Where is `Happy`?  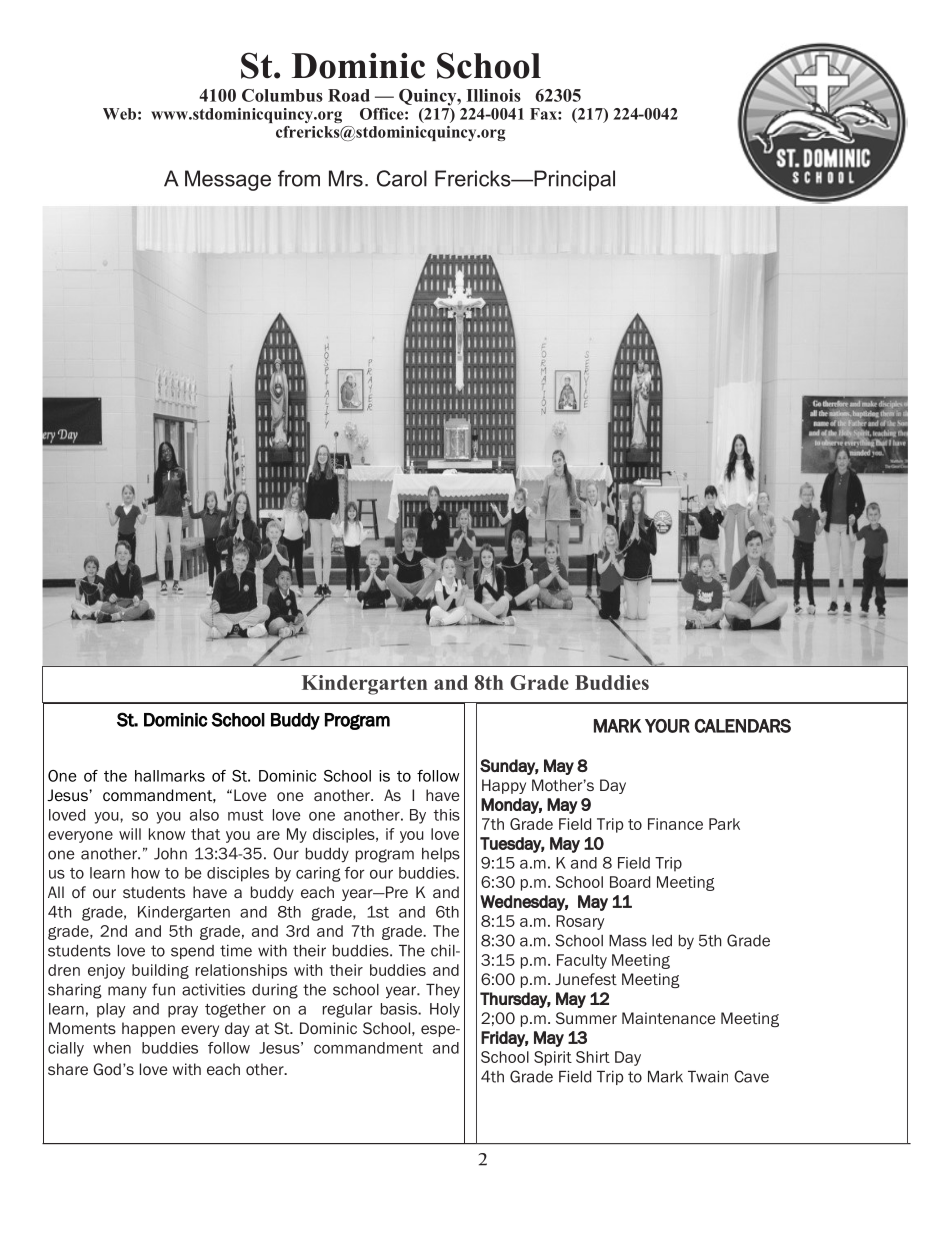
Happy is located at coordinates (504, 786).
